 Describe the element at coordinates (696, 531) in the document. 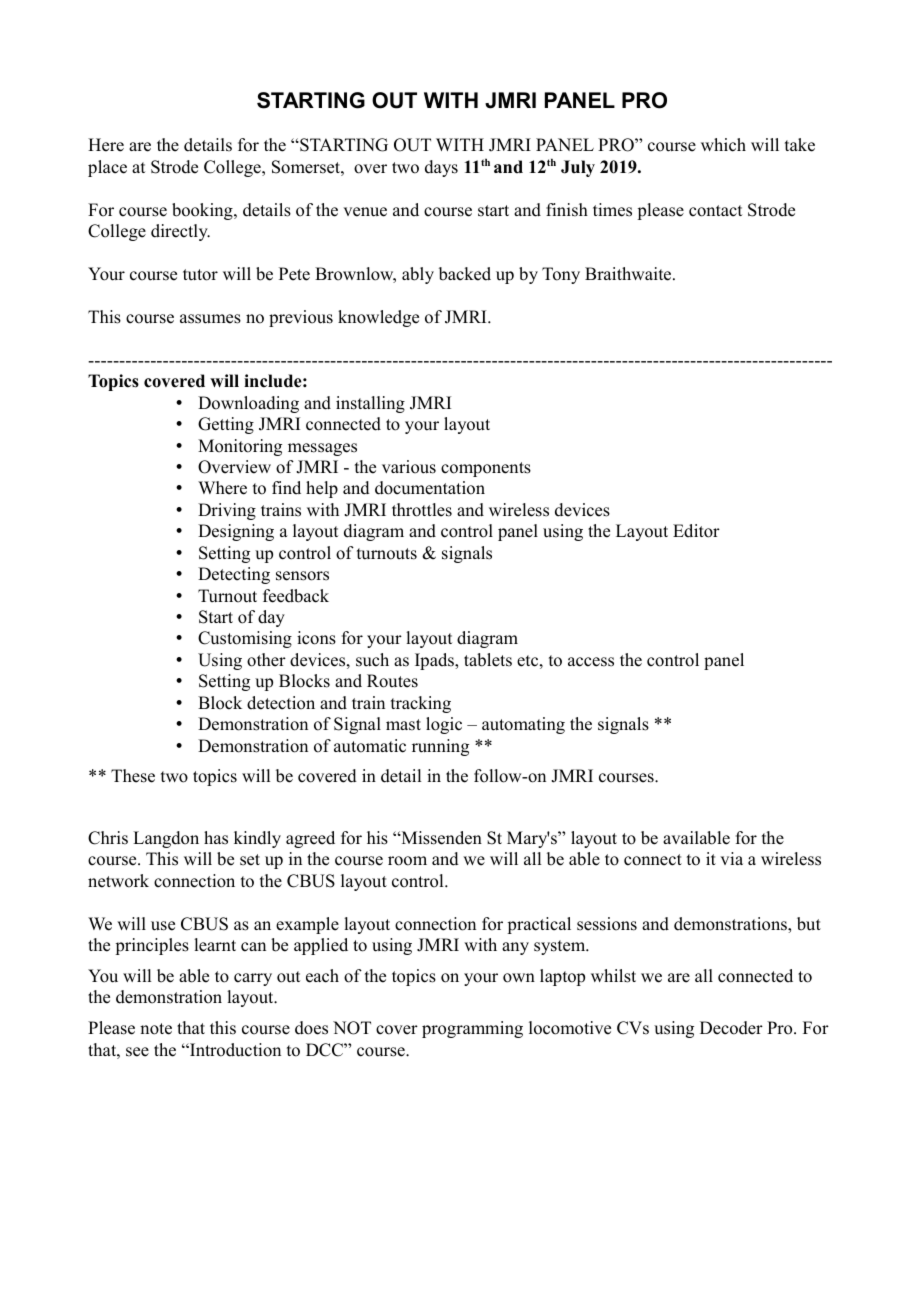

I see `Editor` at that location.
